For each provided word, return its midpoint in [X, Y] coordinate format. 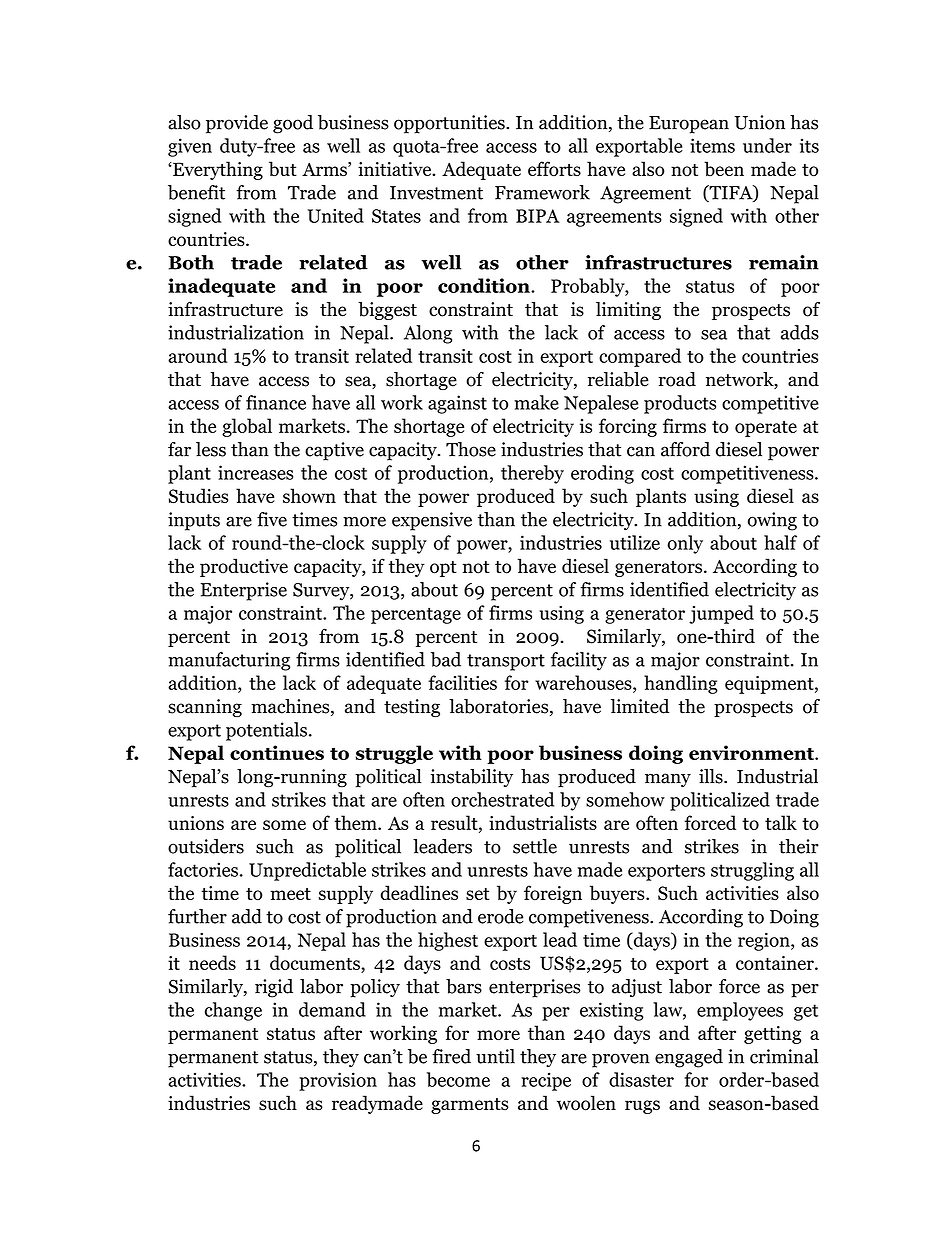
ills [712, 776]
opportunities [450, 124]
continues [277, 752]
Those [471, 449]
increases [255, 472]
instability [471, 778]
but [283, 169]
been [724, 168]
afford [685, 449]
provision [338, 1081]
